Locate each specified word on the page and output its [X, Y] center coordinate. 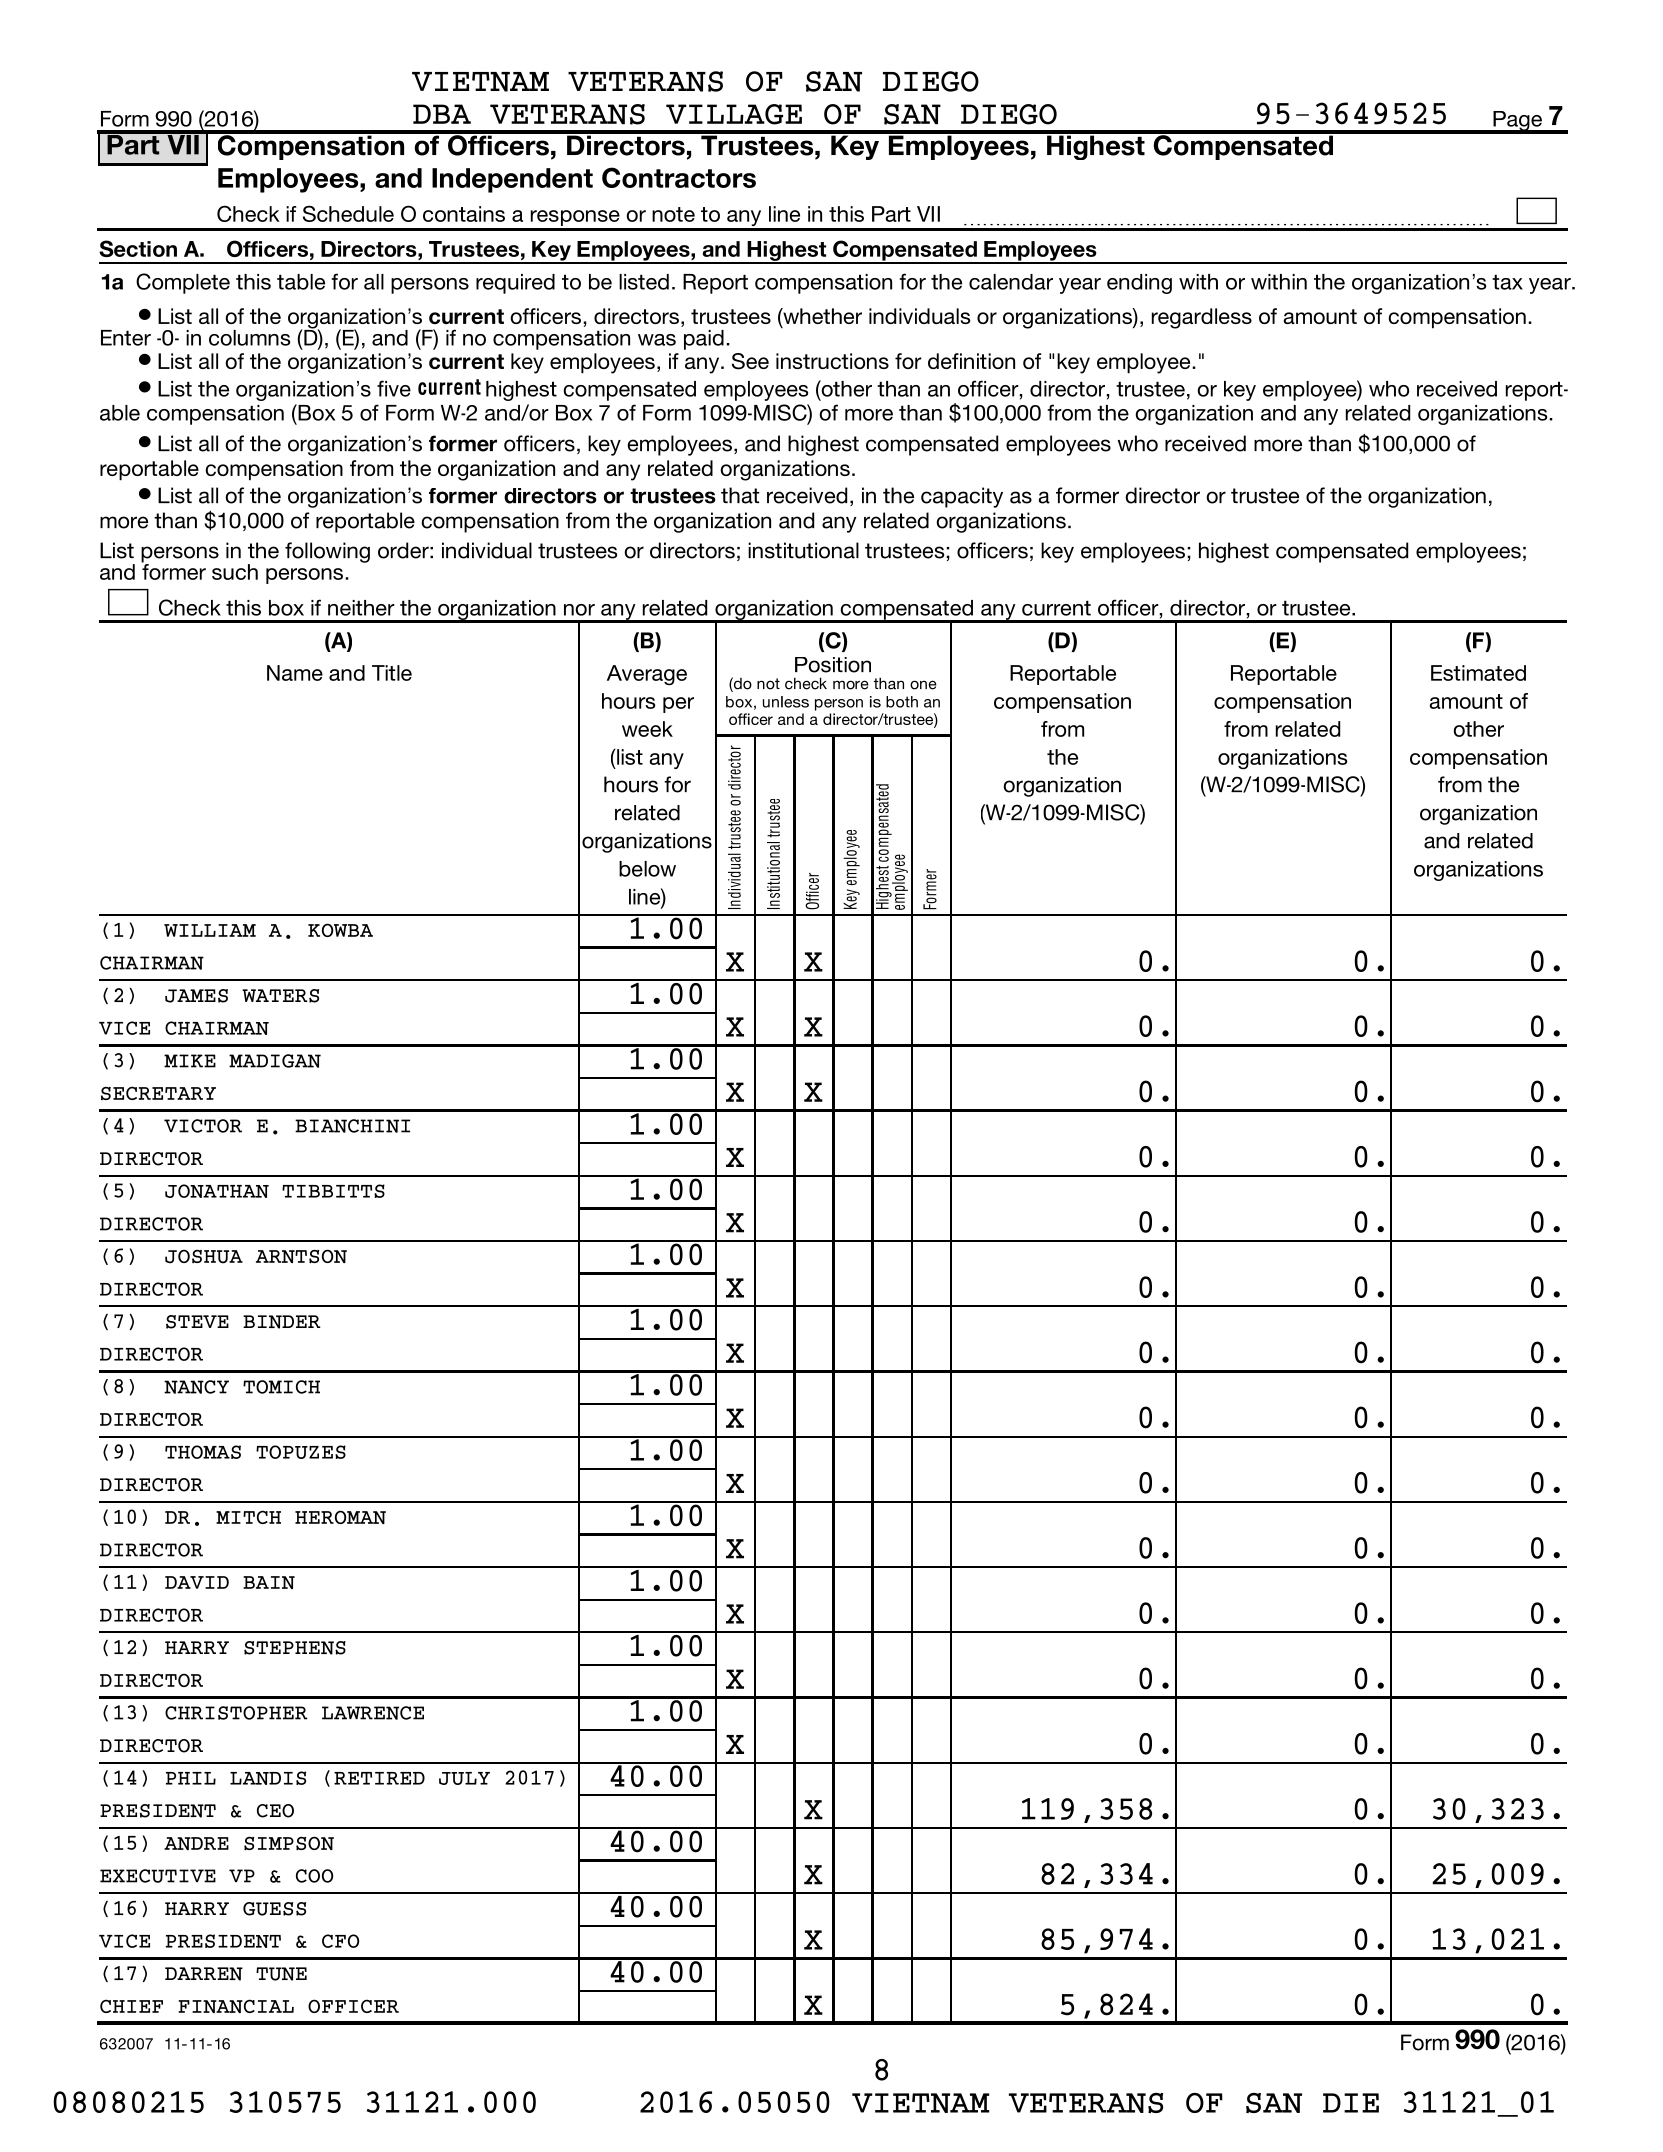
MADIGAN [275, 1061]
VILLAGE [734, 114]
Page [1517, 122]
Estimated [1478, 673]
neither [361, 608]
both [902, 702]
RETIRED [379, 1778]
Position [833, 665]
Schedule [348, 213]
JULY [464, 1778]
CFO [340, 1941]
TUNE [281, 1974]
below [647, 869]
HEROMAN [340, 1517]
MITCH [248, 1517]
